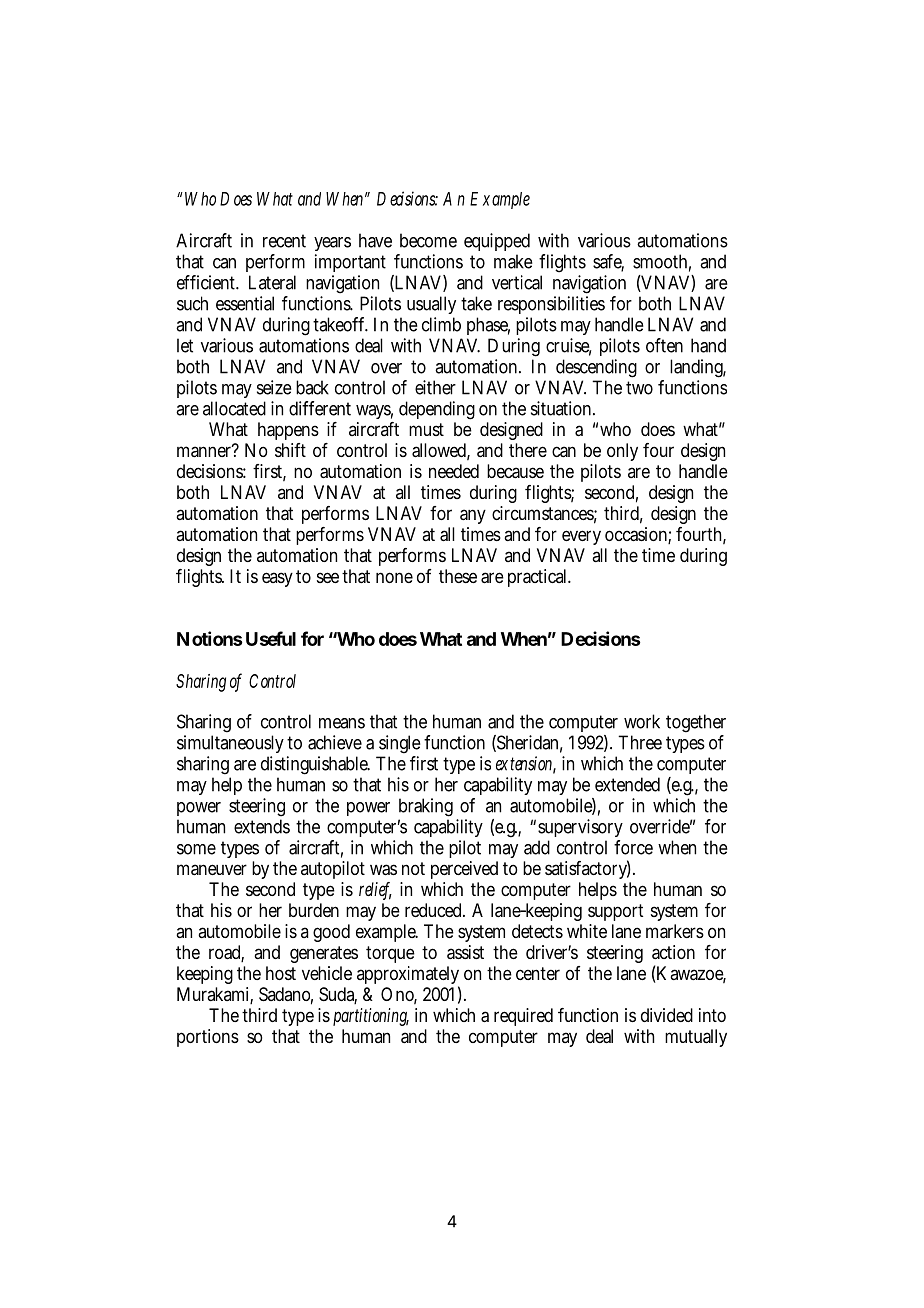 The width and height of the screenshot is (924, 1308). What do you see at coordinates (277, 579) in the screenshot?
I see `easy` at bounding box center [277, 579].
